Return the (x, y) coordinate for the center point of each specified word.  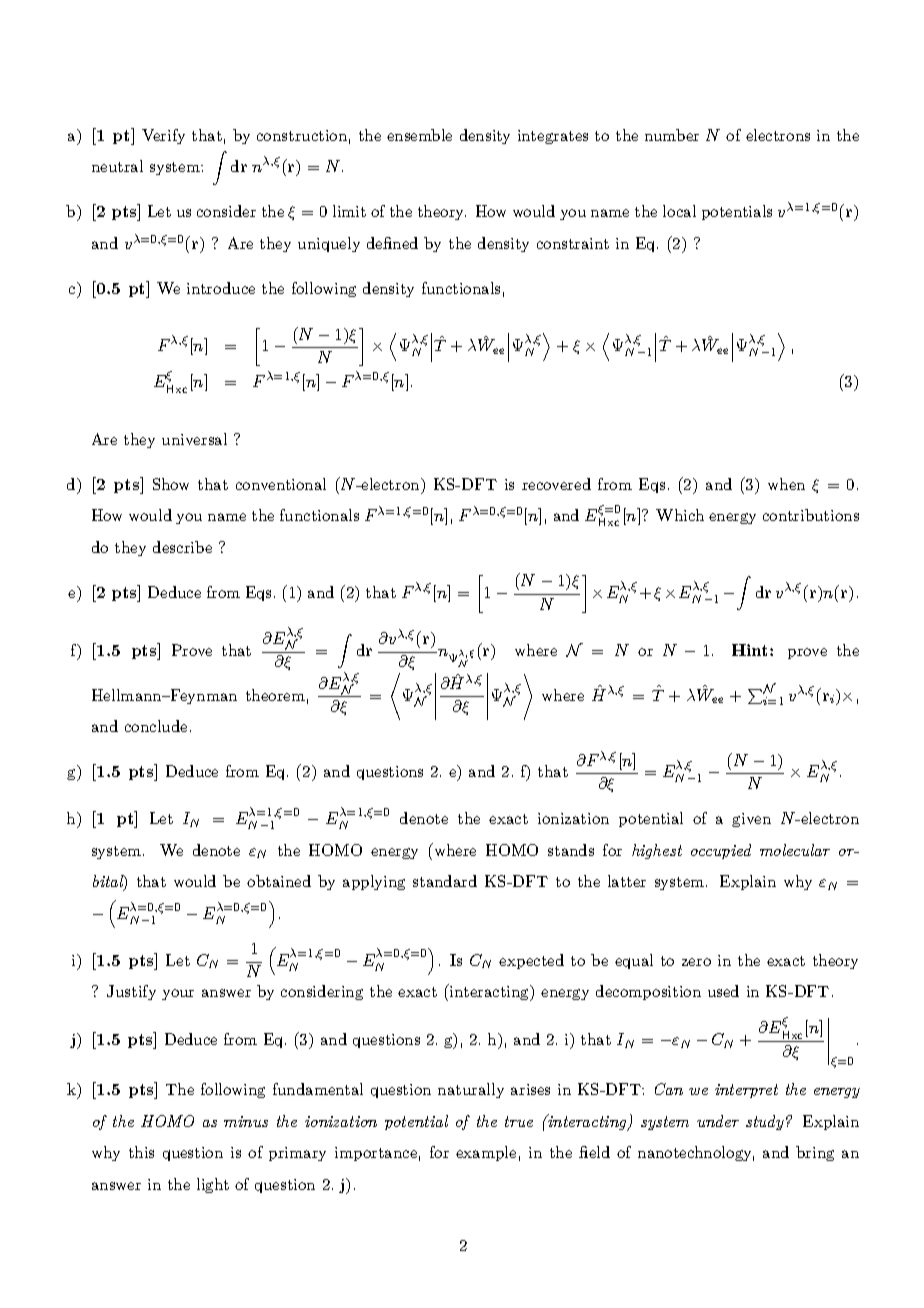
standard (445, 881)
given (751, 820)
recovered (556, 484)
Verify (163, 136)
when (786, 484)
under (718, 1121)
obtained (279, 881)
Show (171, 484)
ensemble (419, 135)
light (213, 1185)
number (672, 135)
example (486, 1153)
